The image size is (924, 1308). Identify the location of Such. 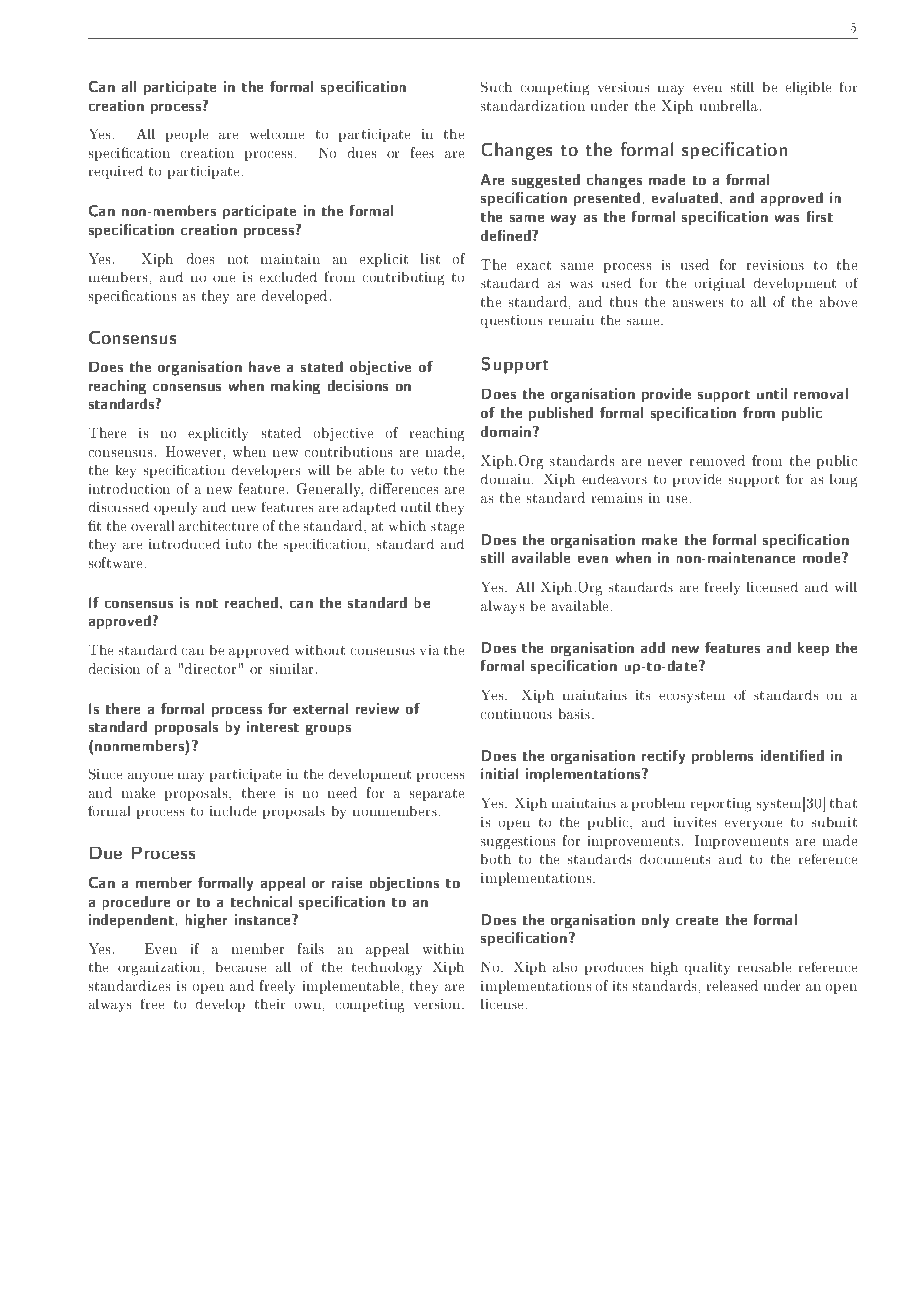
(496, 87).
